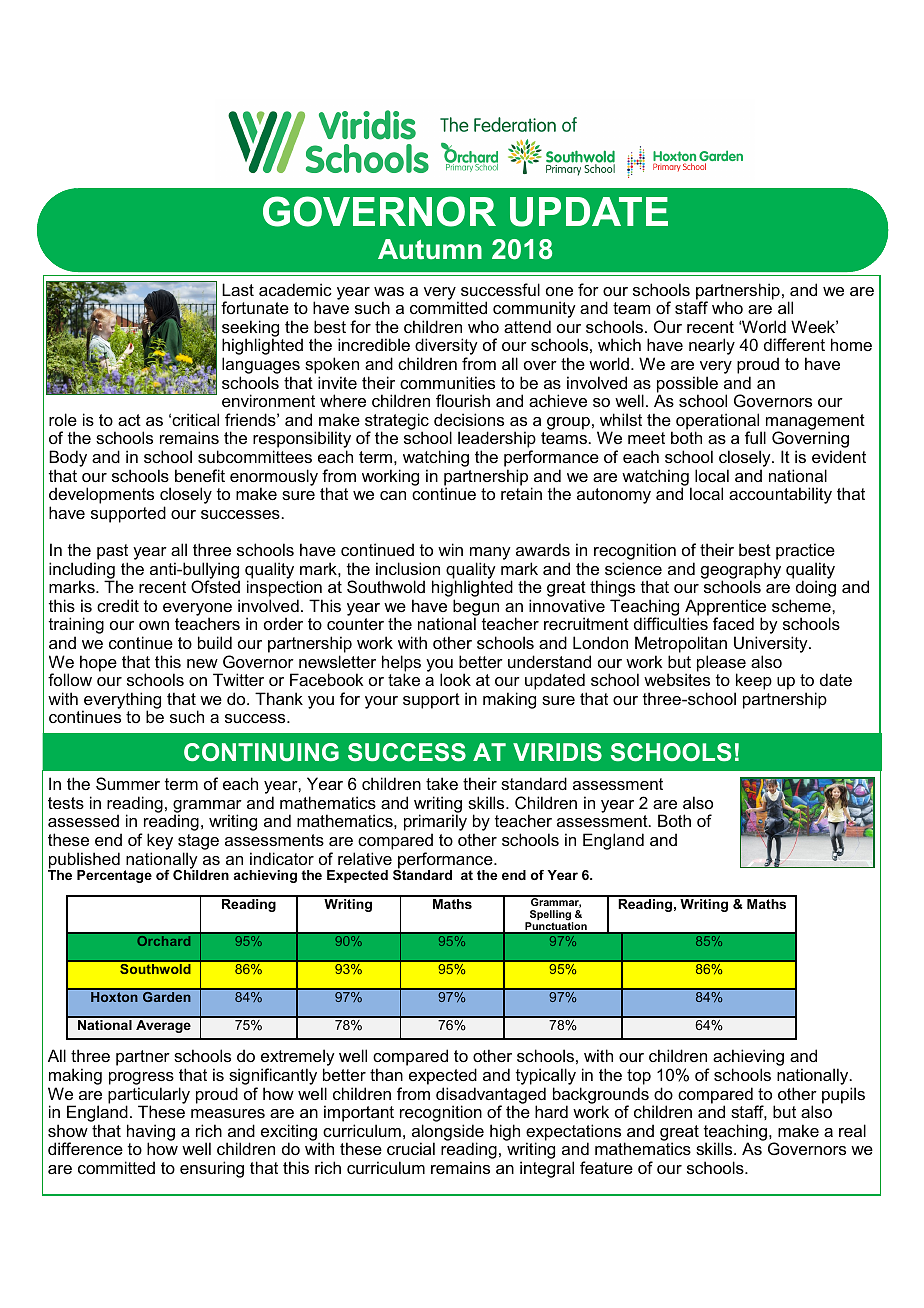 This screenshot has height=1308, width=924. Describe the element at coordinates (455, 679) in the screenshot. I see `look` at that location.
